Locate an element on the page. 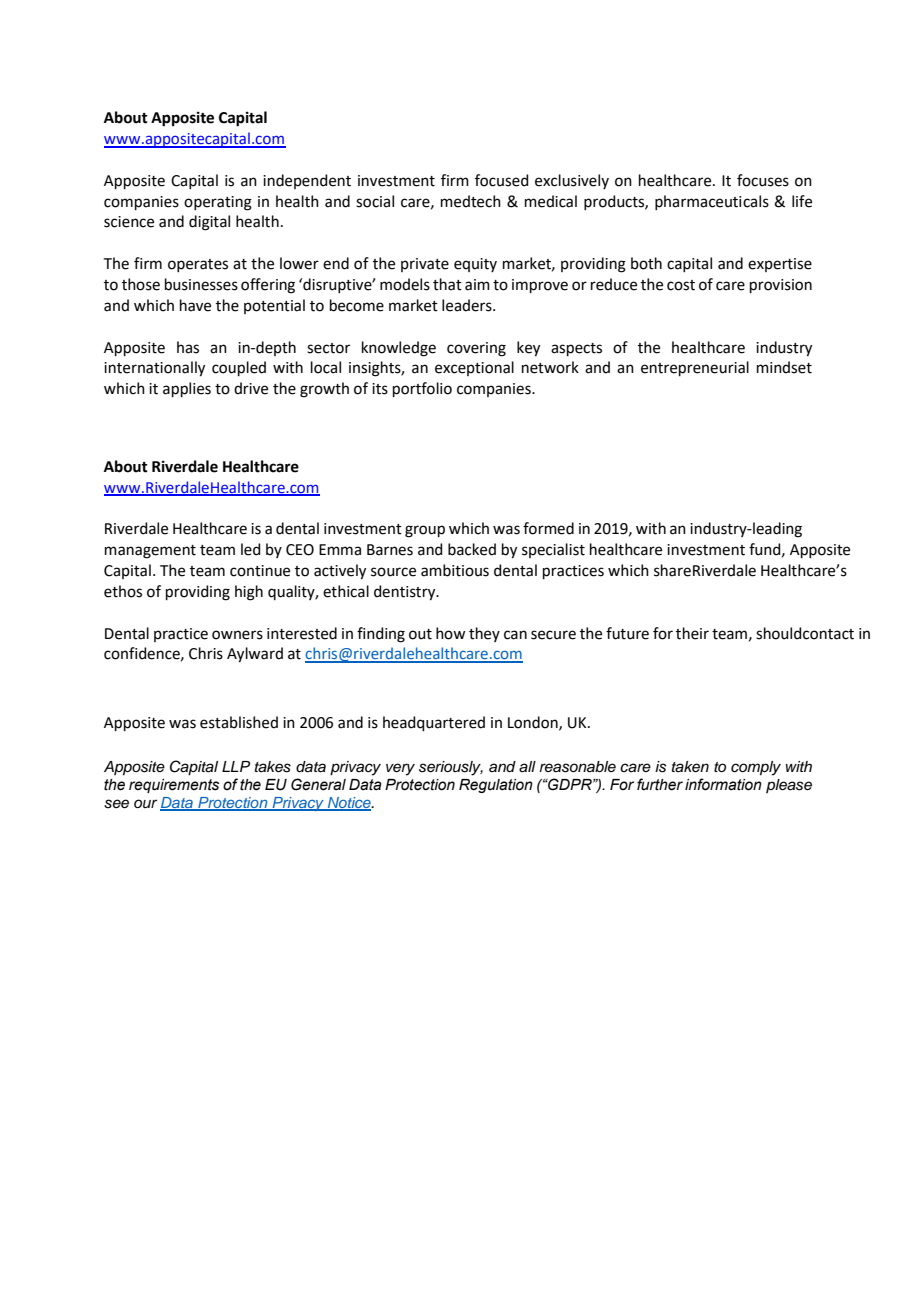 The image size is (924, 1307). Regulation is located at coordinates (496, 786).
